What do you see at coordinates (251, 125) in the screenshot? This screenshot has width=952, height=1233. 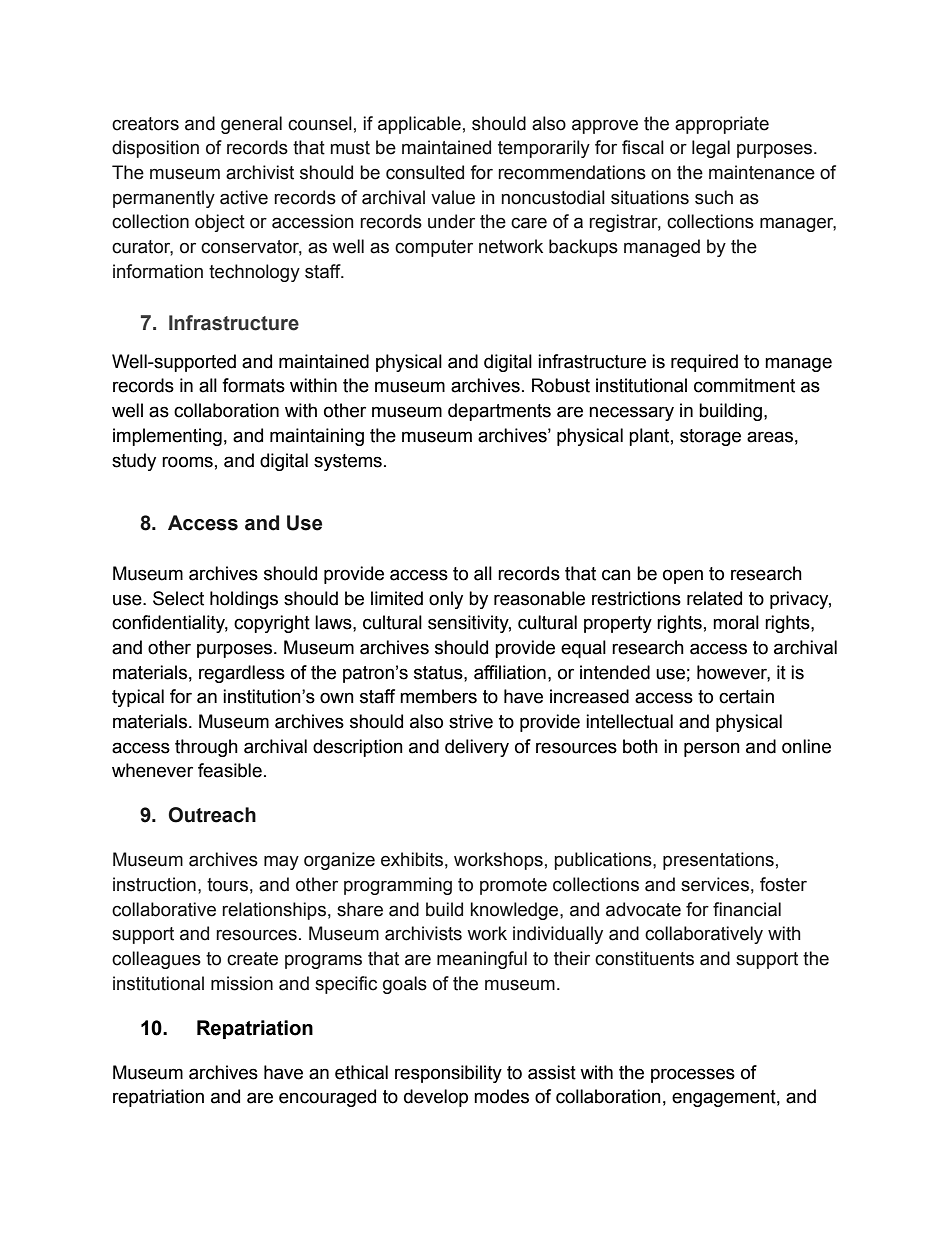 I see `general` at bounding box center [251, 125].
